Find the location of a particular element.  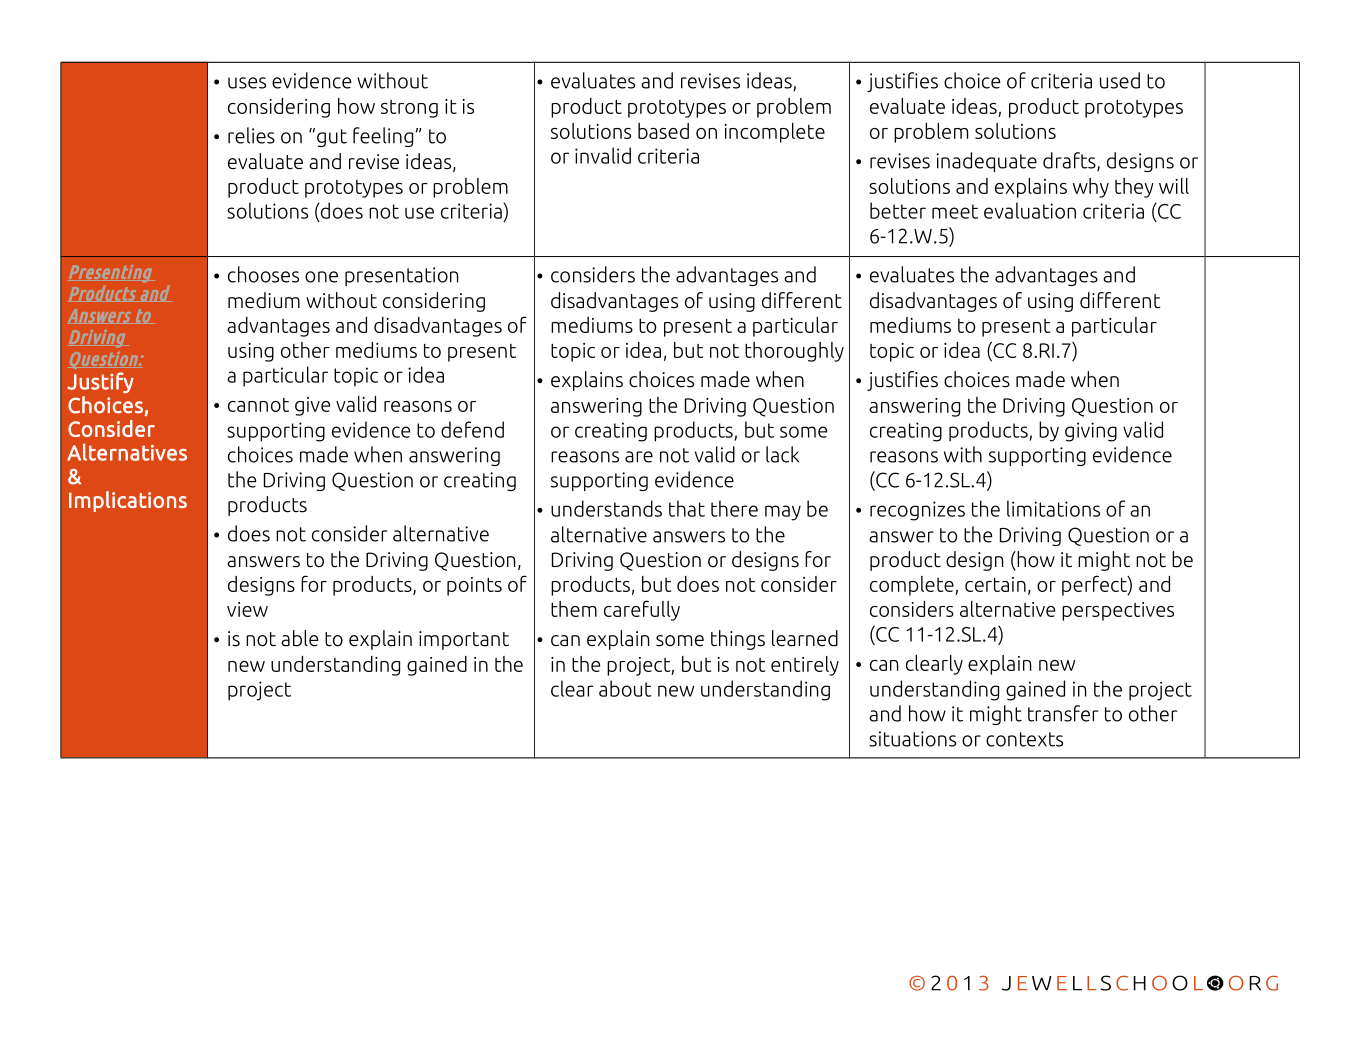

able is located at coordinates (299, 638).
